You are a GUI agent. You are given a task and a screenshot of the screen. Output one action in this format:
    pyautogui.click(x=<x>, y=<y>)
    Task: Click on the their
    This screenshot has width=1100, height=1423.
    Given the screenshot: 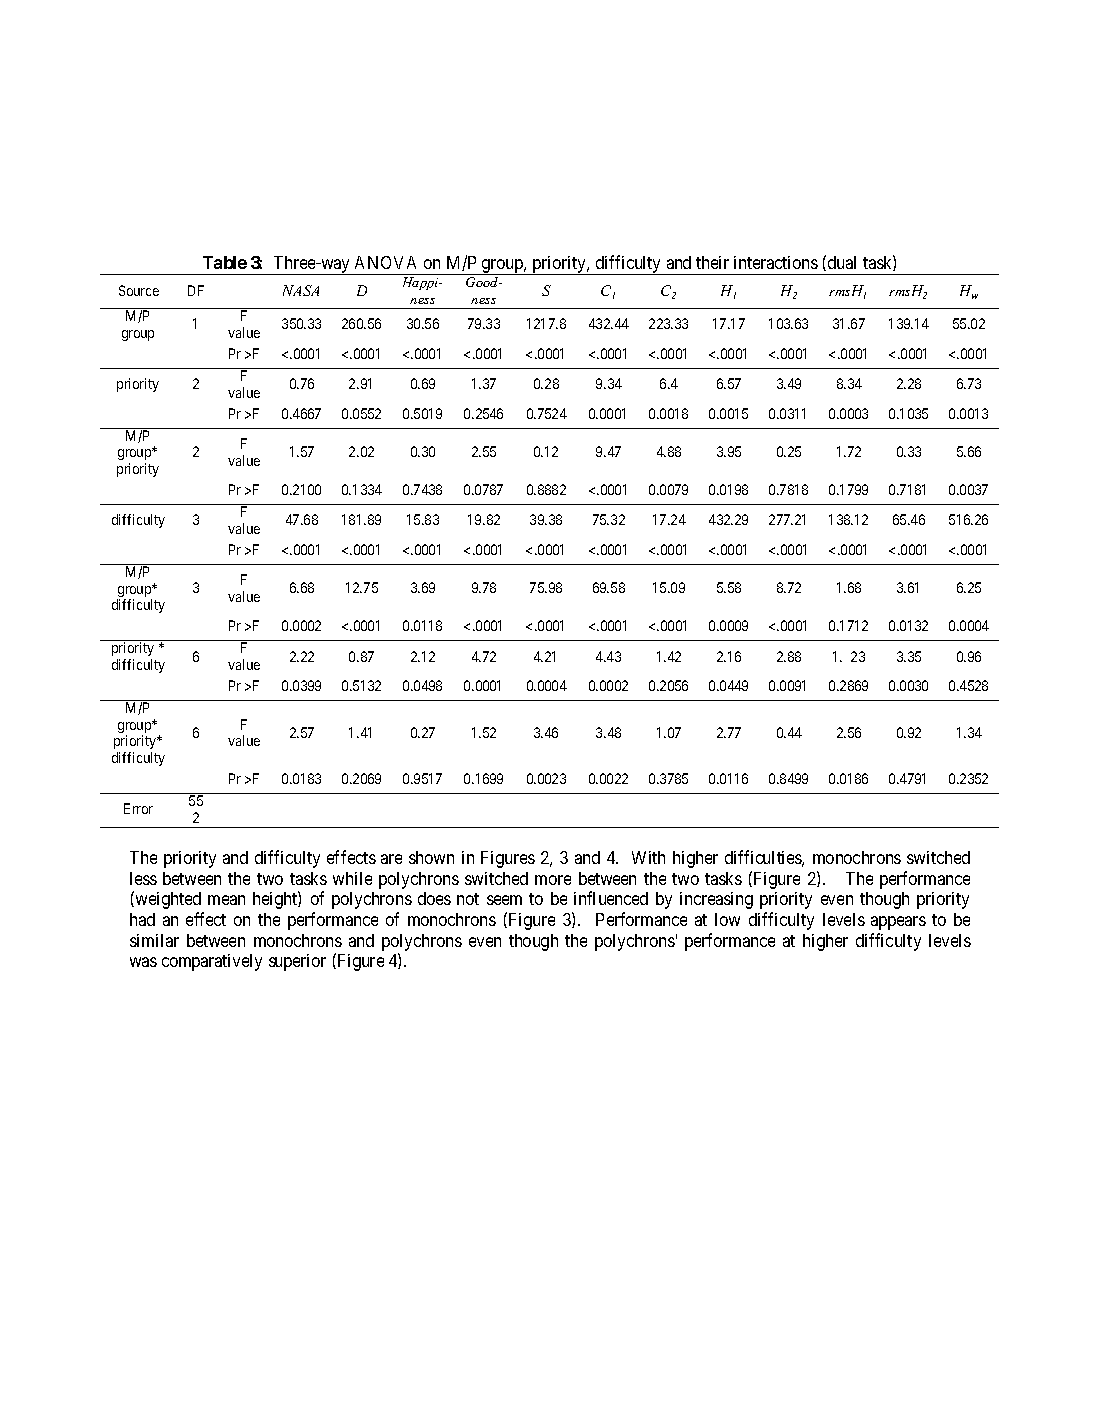 What is the action you would take?
    pyautogui.click(x=712, y=262)
